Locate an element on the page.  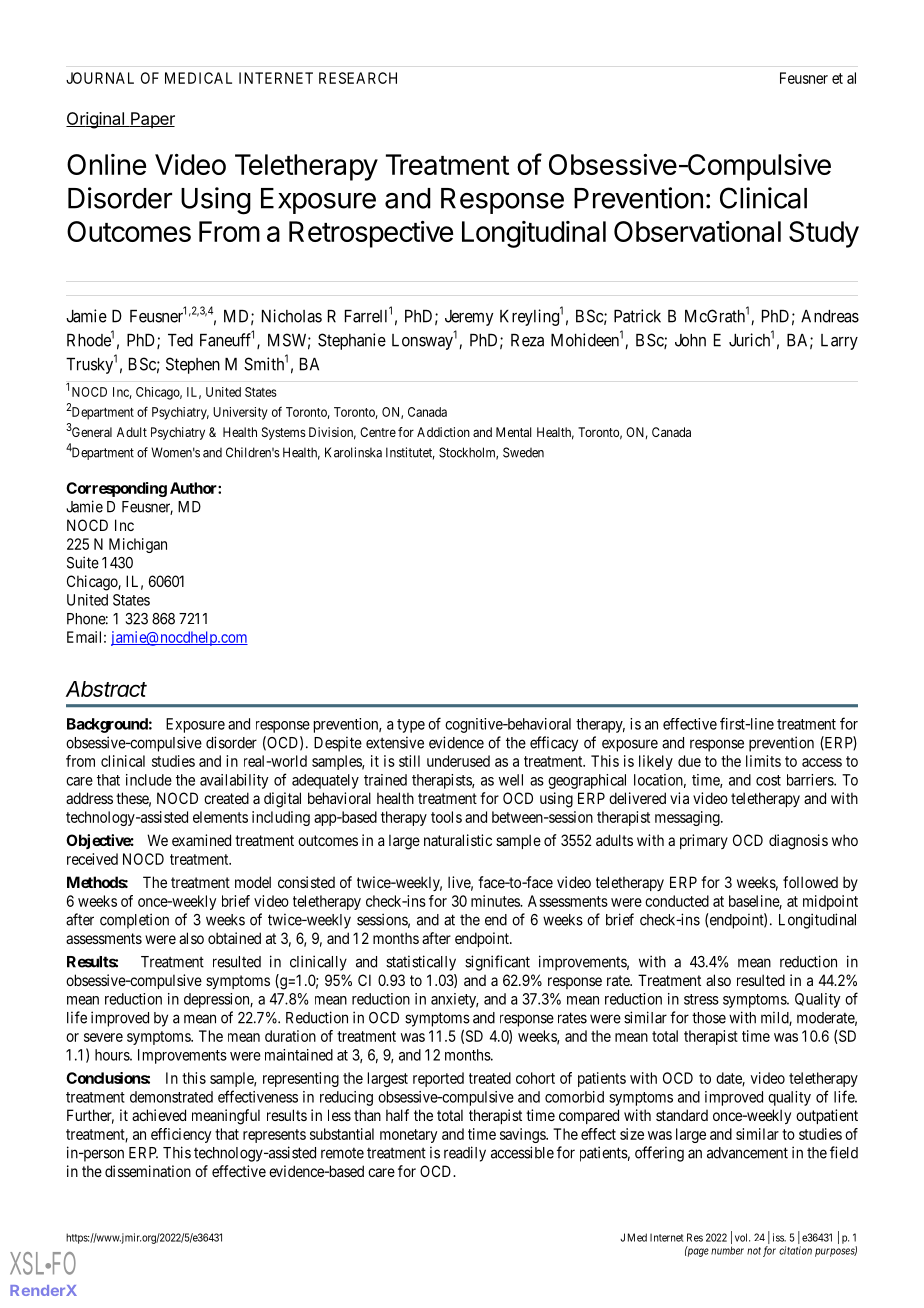
diagnosis is located at coordinates (798, 842).
